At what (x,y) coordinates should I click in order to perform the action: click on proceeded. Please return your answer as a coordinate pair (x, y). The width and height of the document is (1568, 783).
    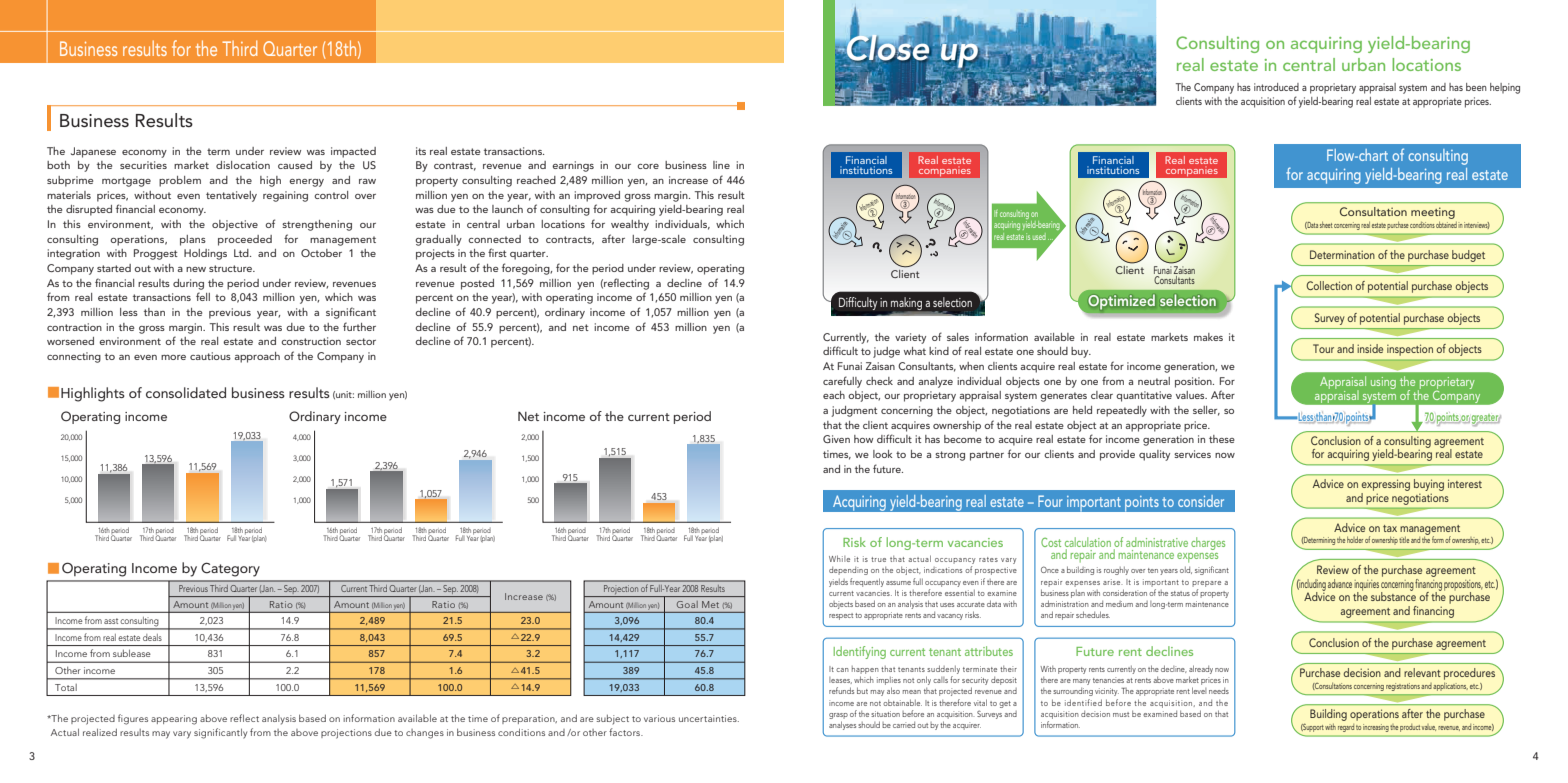
    Looking at the image, I should click on (245, 240).
